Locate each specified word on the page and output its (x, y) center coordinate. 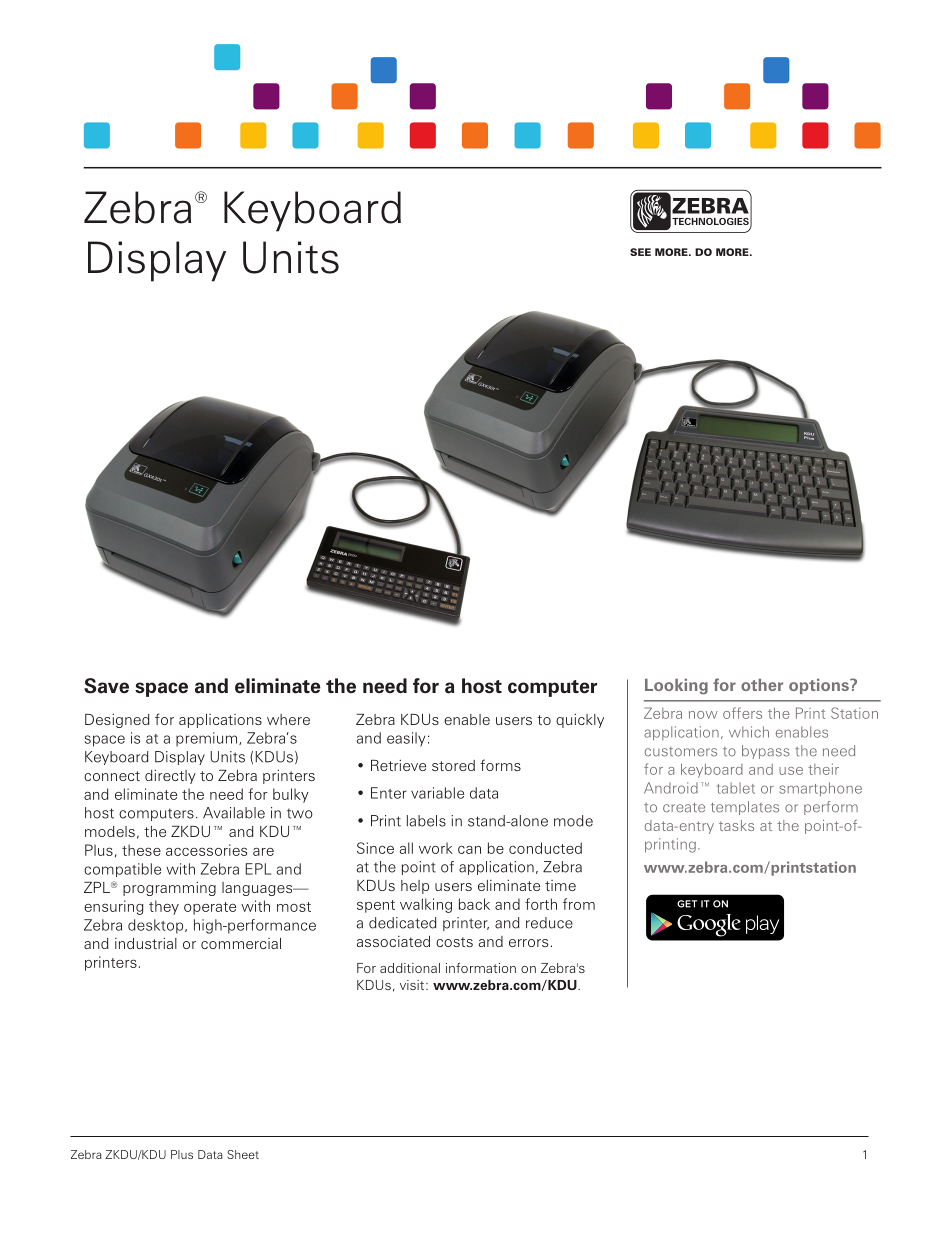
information (481, 967)
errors (528, 943)
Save (106, 686)
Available (234, 813)
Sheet (243, 1154)
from (579, 904)
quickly (580, 721)
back (474, 904)
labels (426, 821)
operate (210, 908)
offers (742, 713)
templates (745, 808)
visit (413, 985)
